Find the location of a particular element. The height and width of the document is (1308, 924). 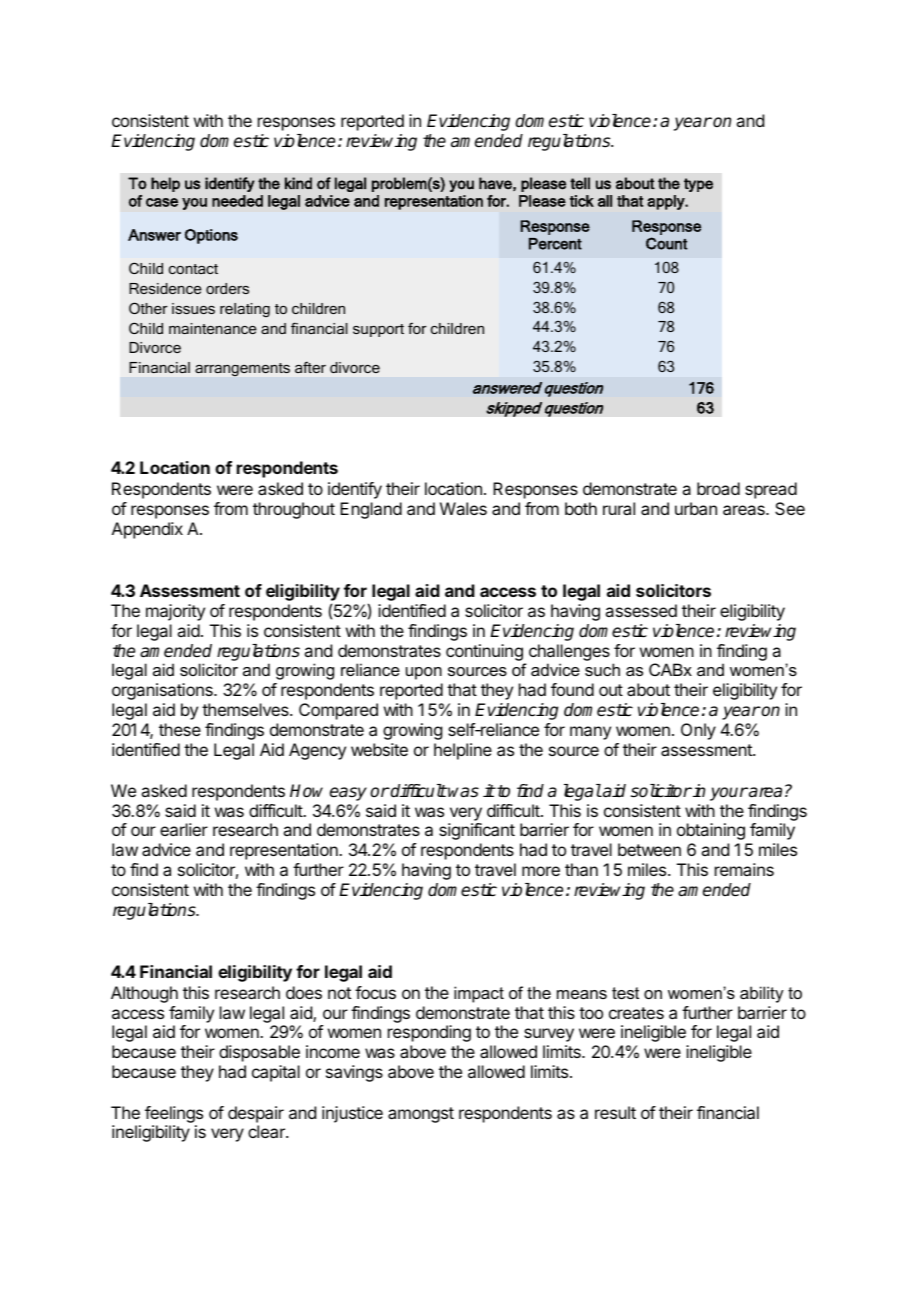

amongst is located at coordinates (421, 1115).
